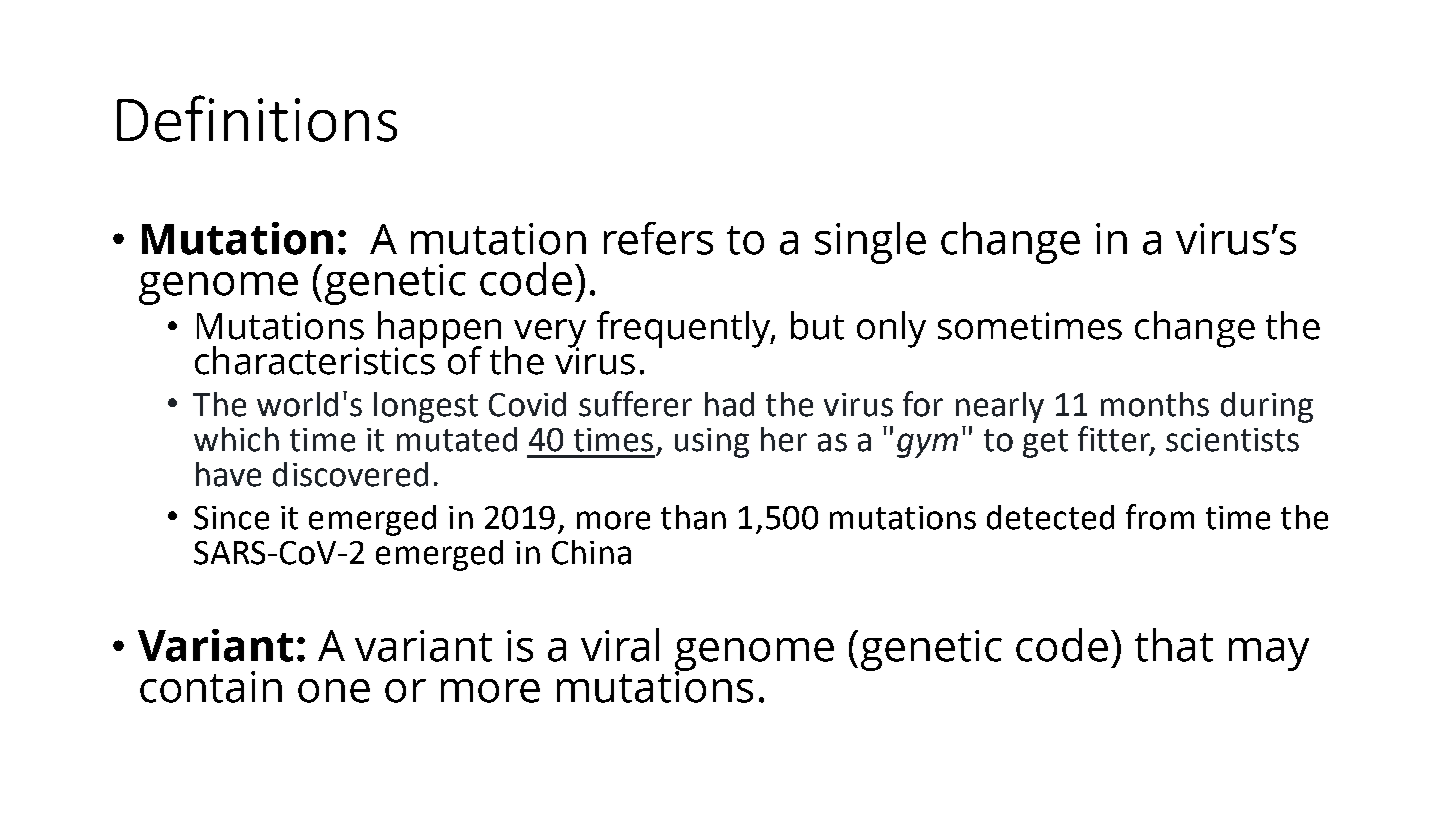 The height and width of the screenshot is (819, 1456). I want to click on than, so click(693, 517).
